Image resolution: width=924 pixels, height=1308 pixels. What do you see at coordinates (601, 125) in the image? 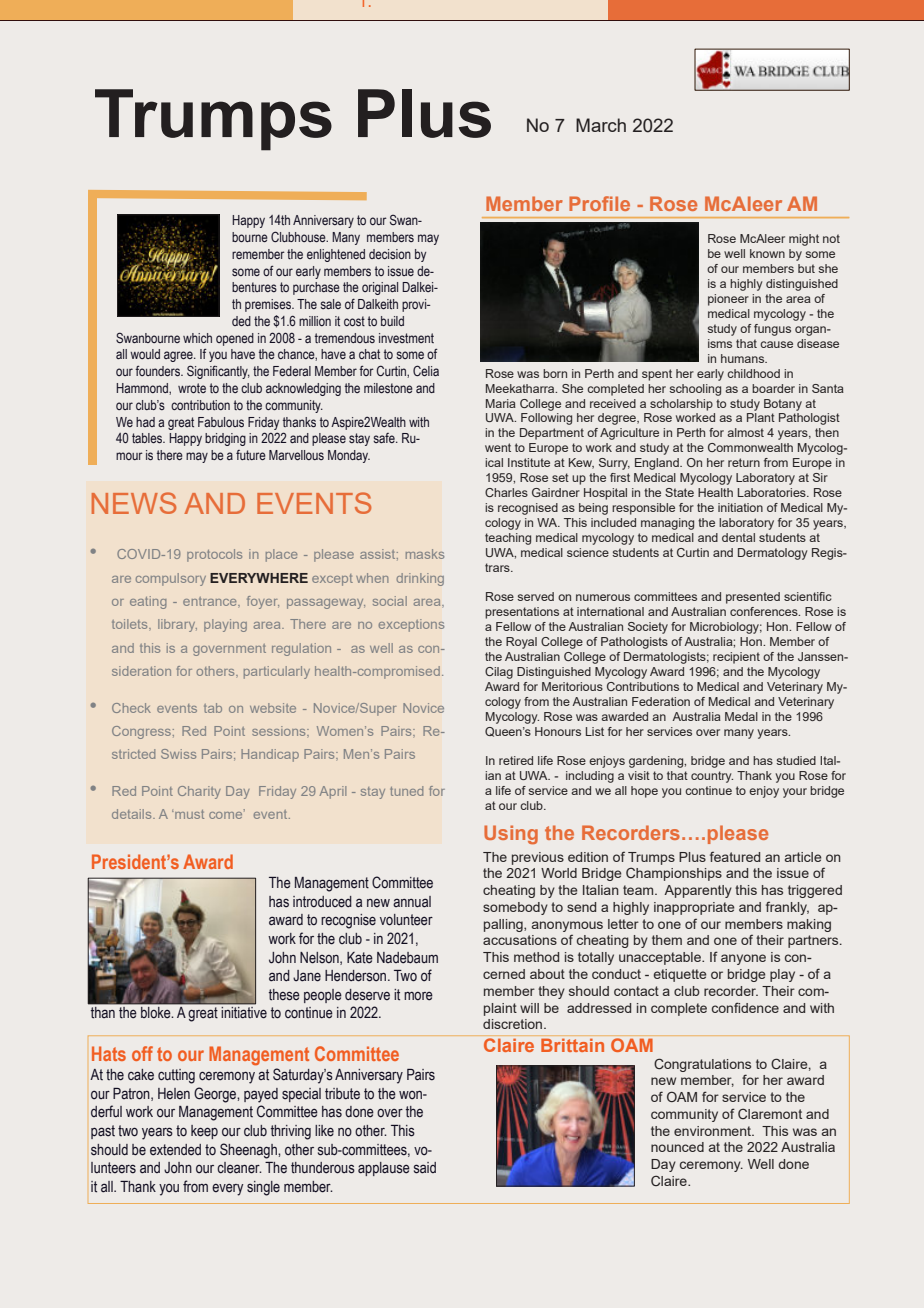
I see `March` at bounding box center [601, 125].
